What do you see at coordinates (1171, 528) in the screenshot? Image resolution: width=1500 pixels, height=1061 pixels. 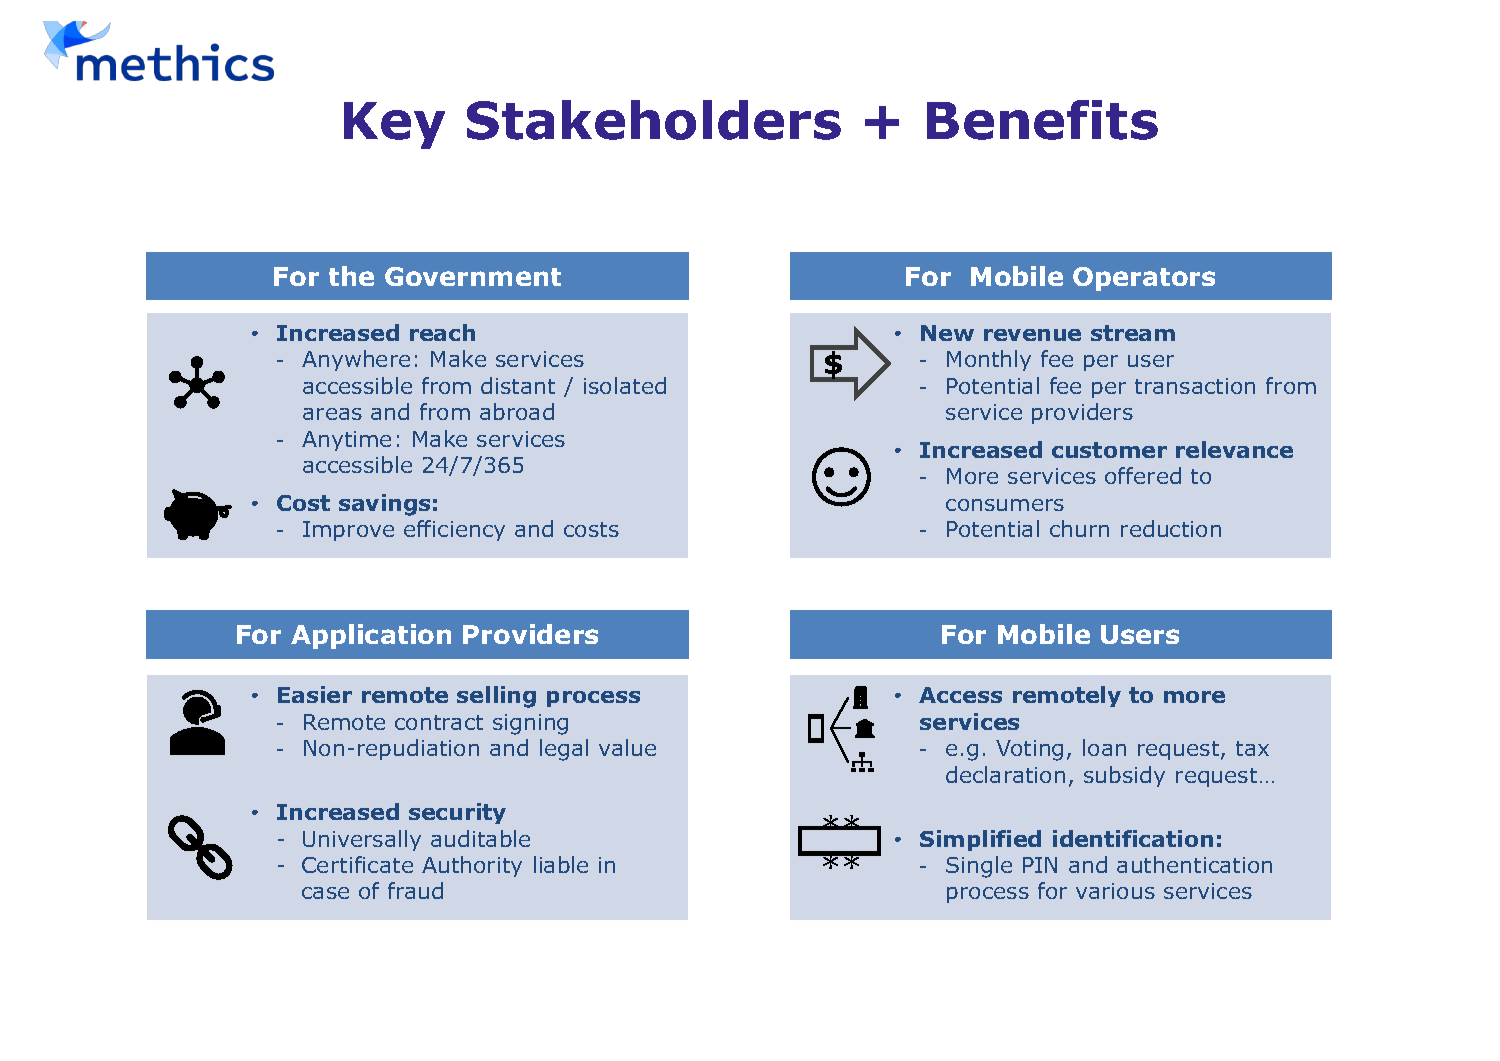 I see `reduction` at bounding box center [1171, 528].
